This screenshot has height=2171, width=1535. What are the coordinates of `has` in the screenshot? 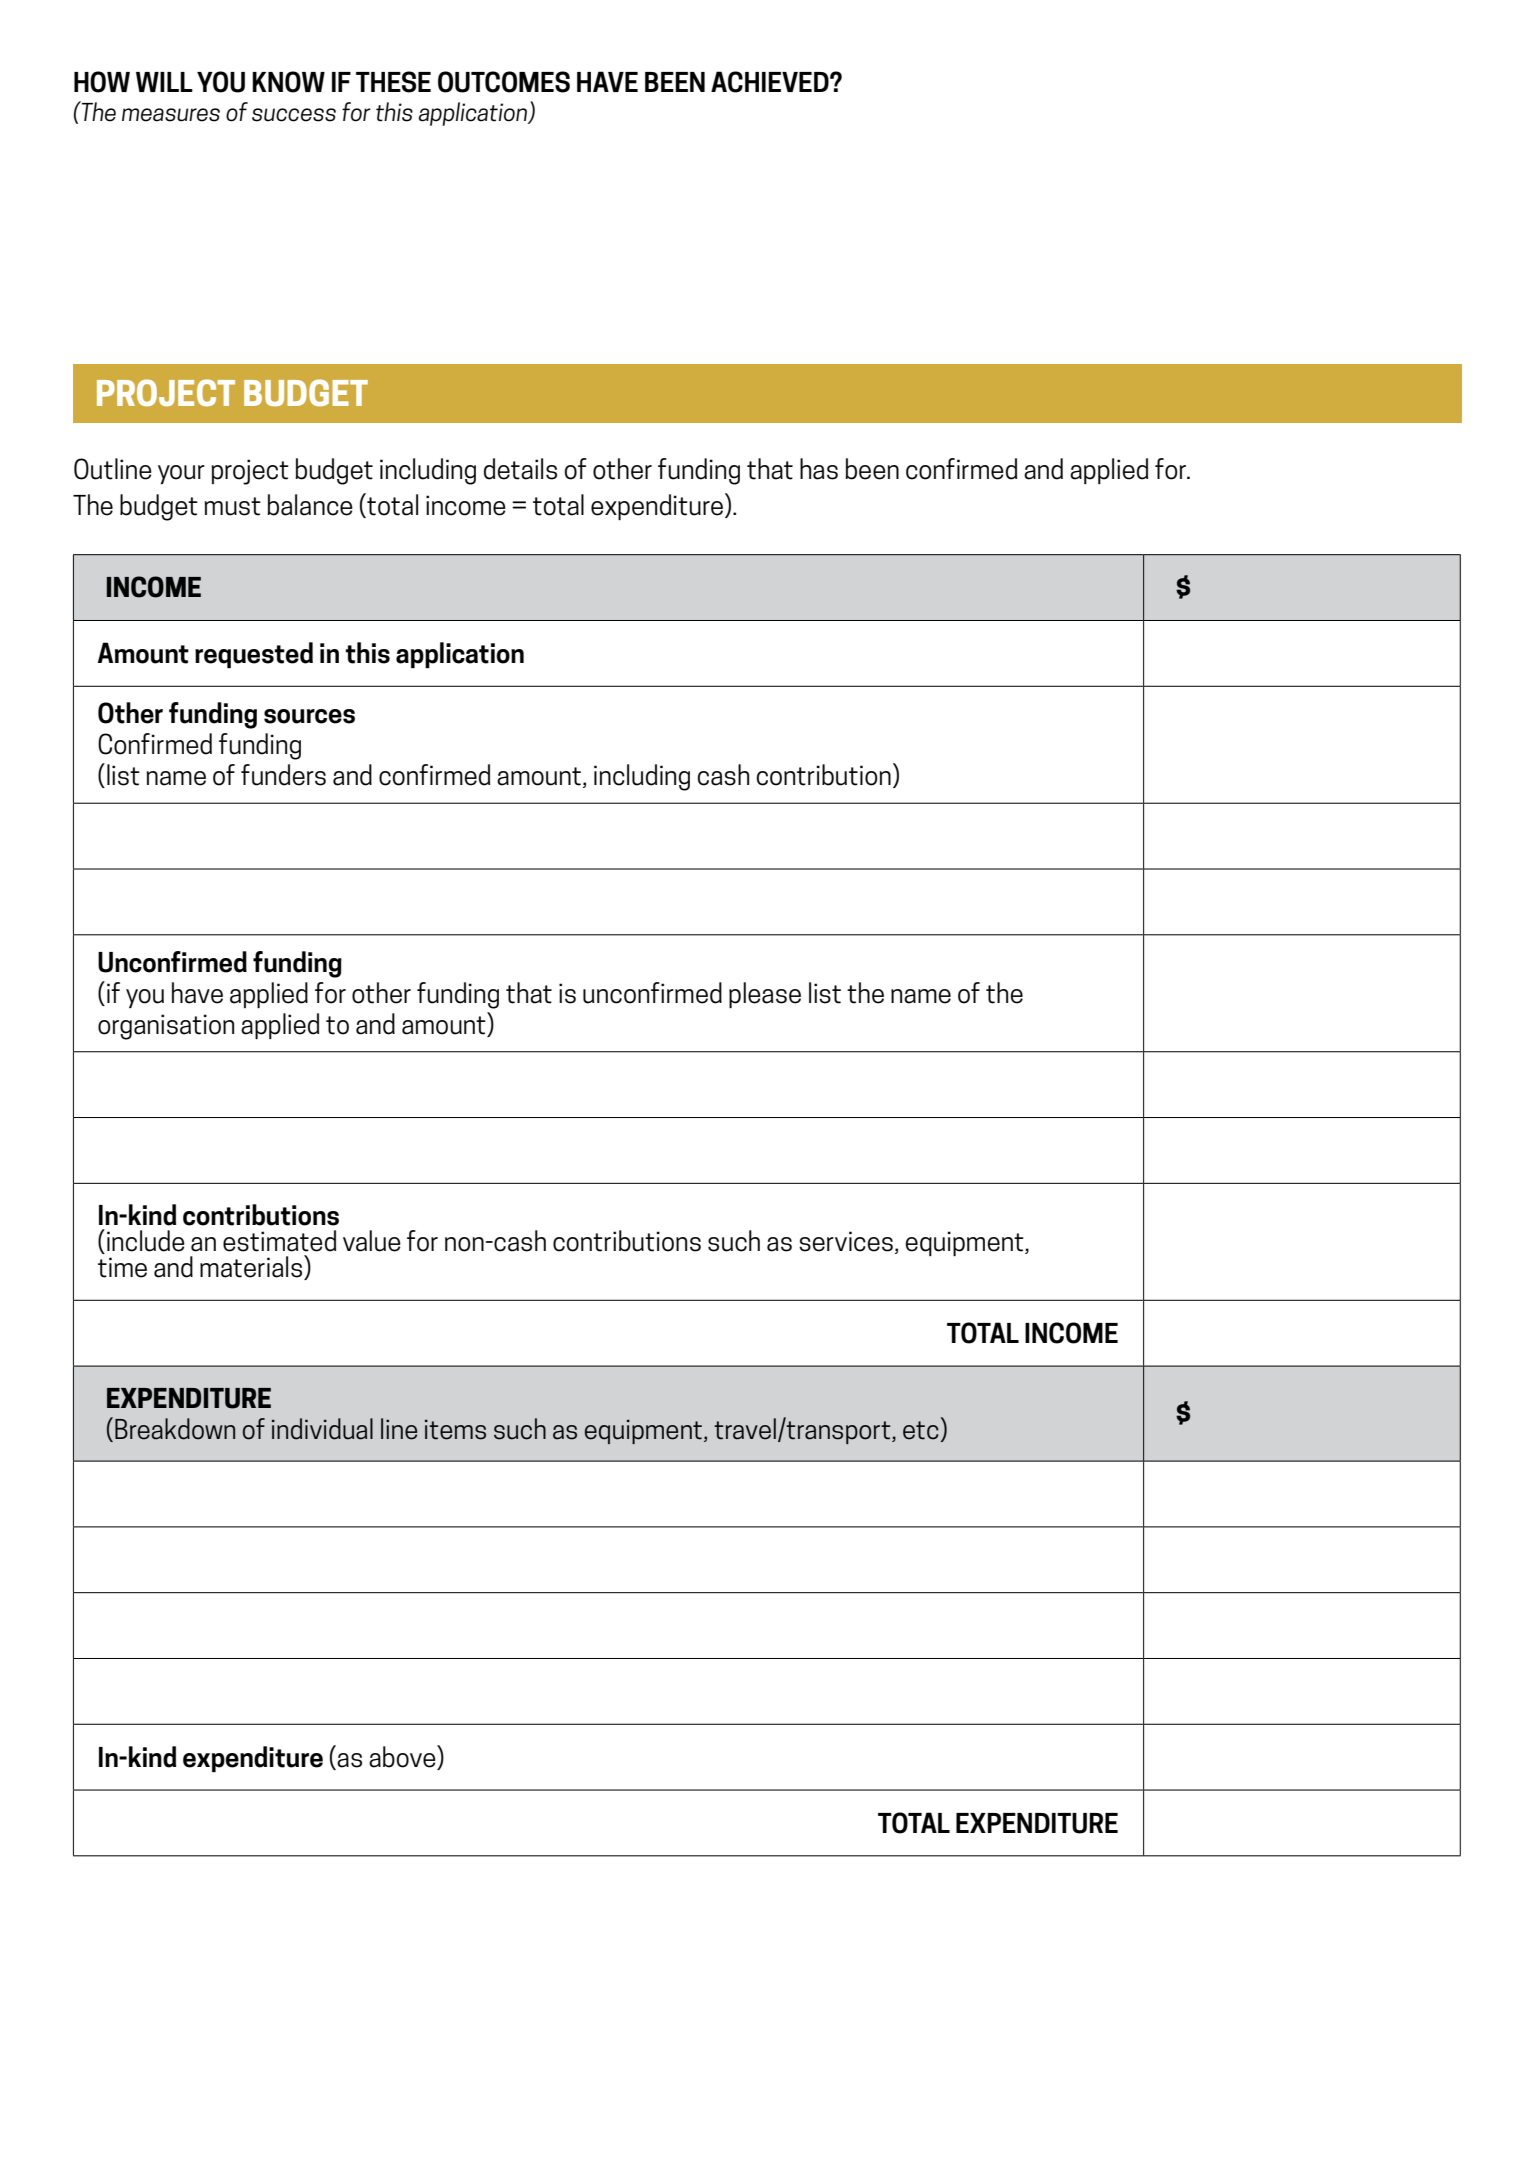 It's located at (819, 469).
